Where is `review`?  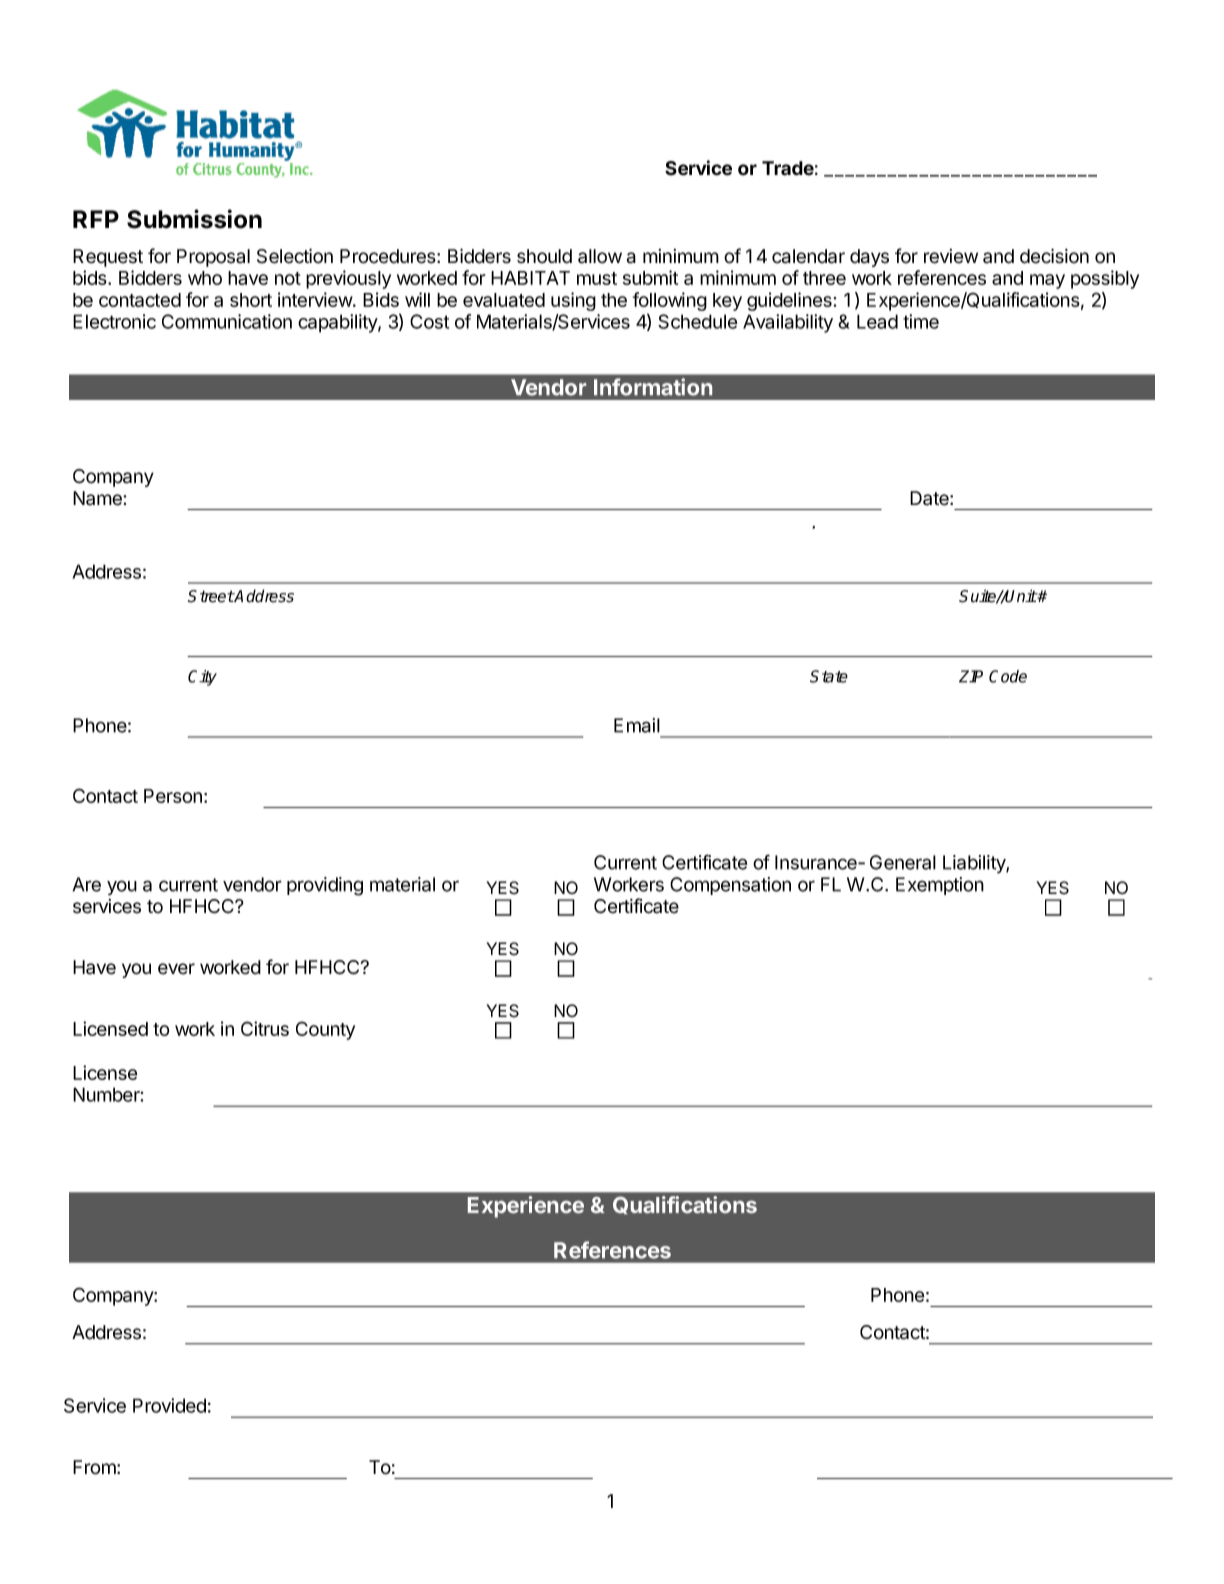
review is located at coordinates (951, 256).
